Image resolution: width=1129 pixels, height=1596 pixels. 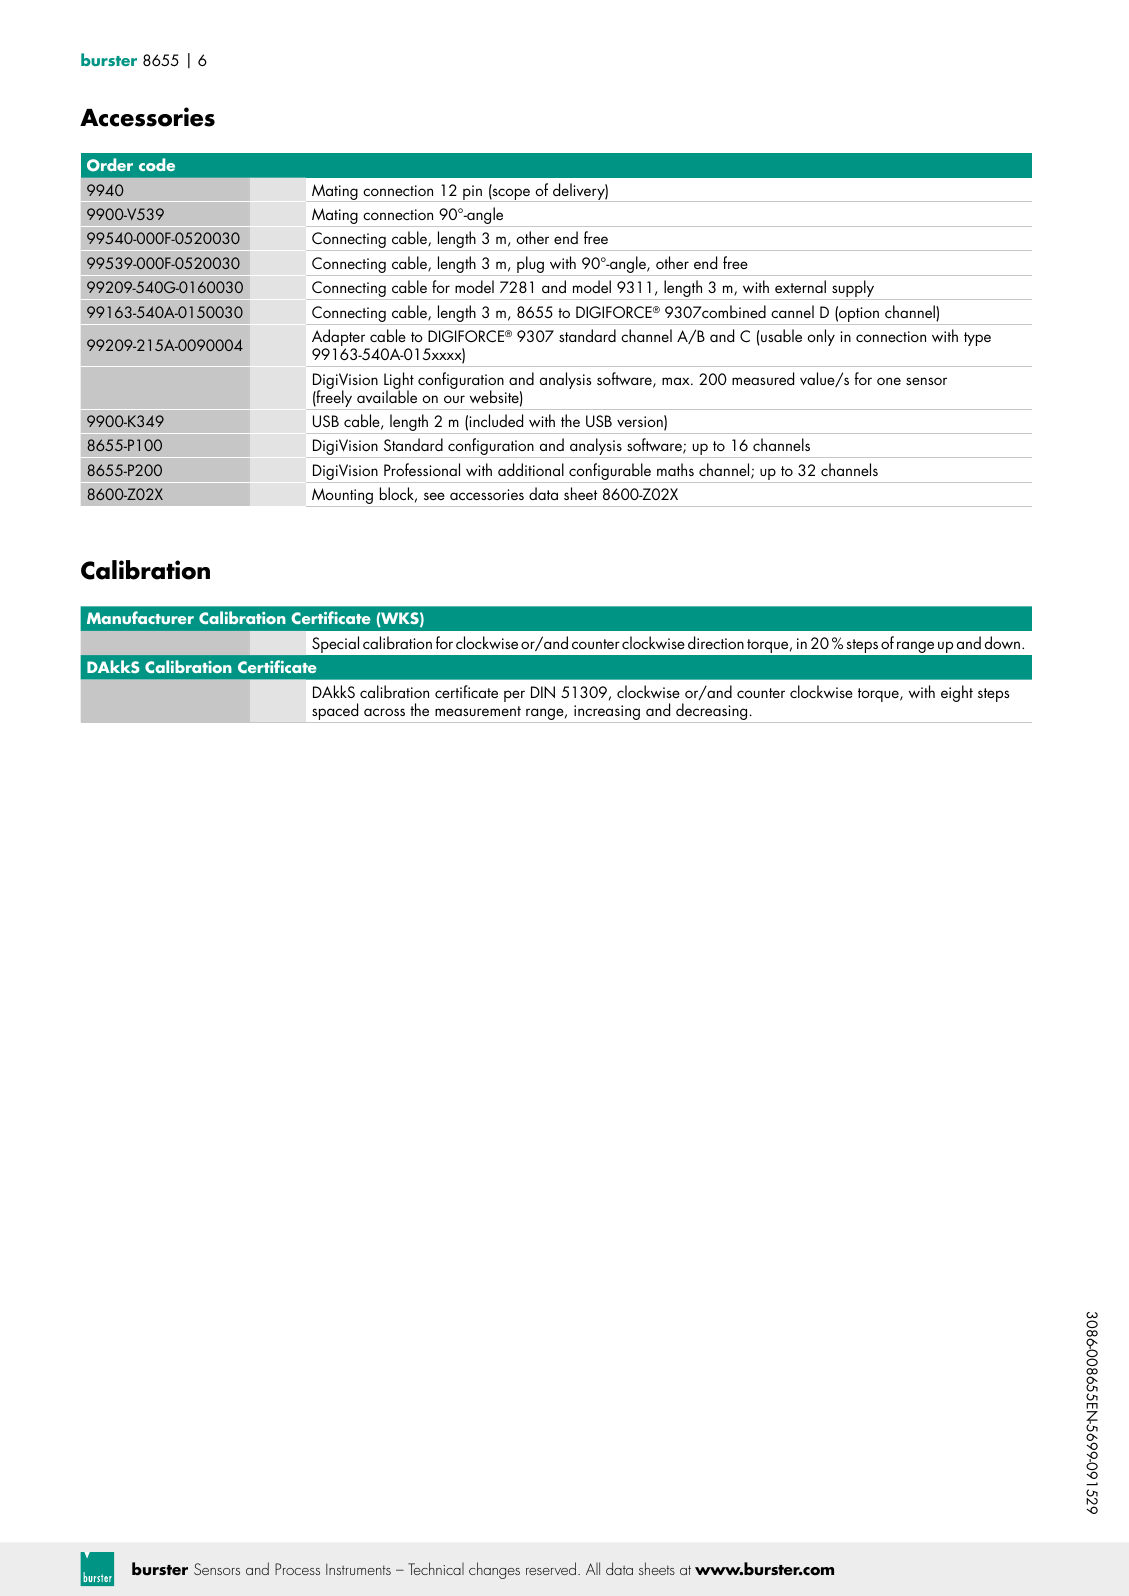 I want to click on increasing, so click(x=607, y=714).
